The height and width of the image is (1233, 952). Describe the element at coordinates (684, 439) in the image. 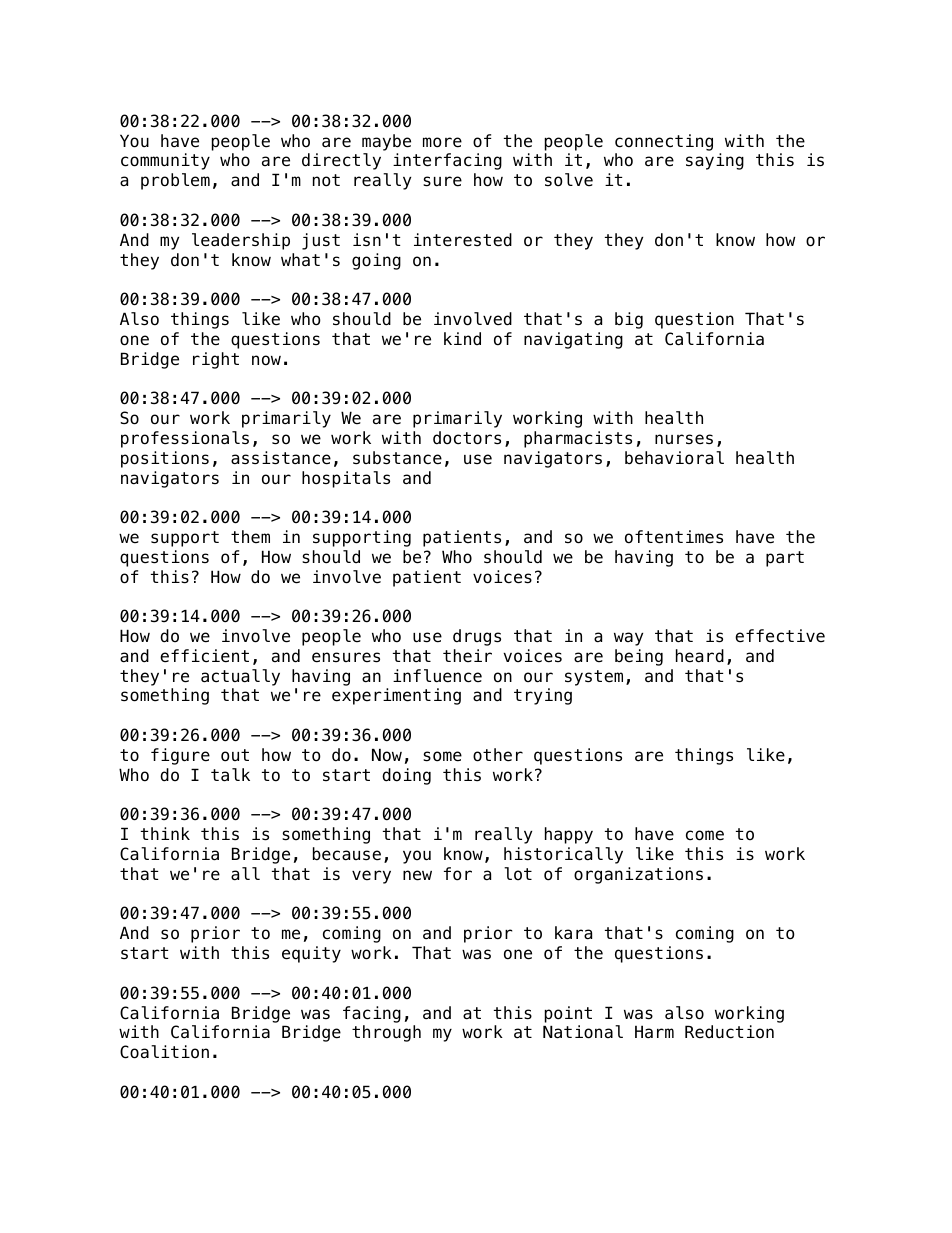

I see `nurses` at that location.
